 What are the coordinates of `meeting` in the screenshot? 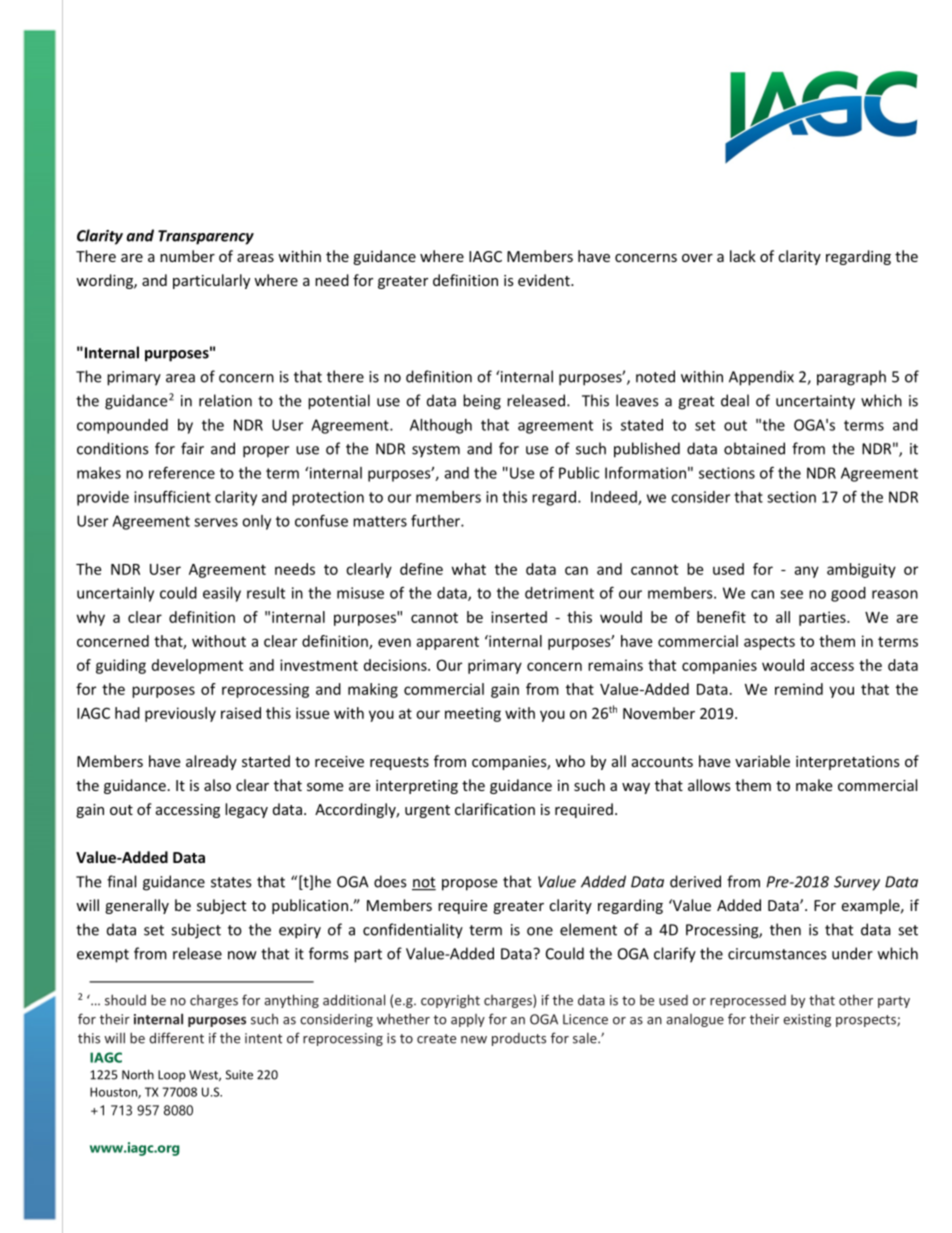 It's located at (473, 714).
